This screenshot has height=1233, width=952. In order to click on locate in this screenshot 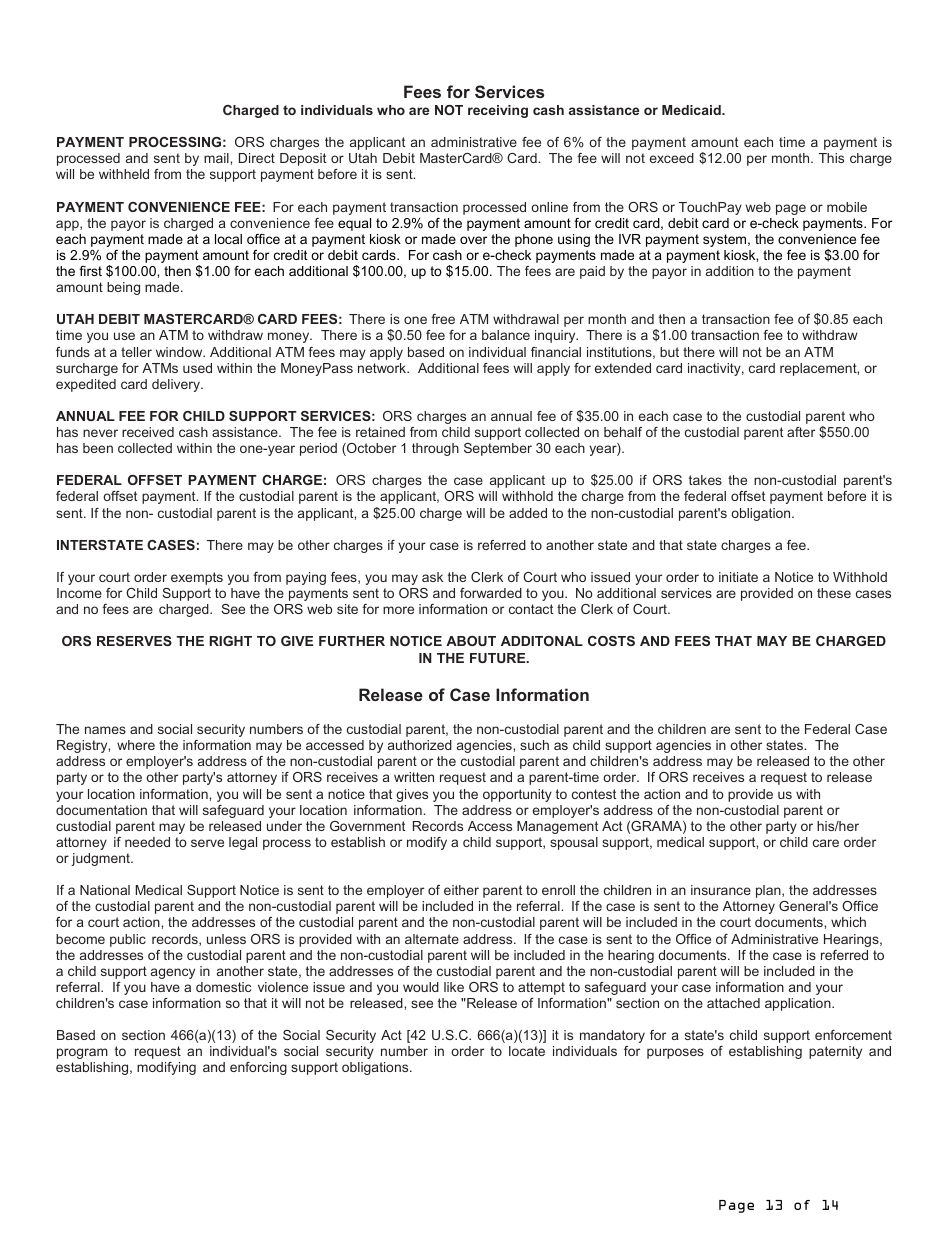, I will do `click(527, 1051)`.
